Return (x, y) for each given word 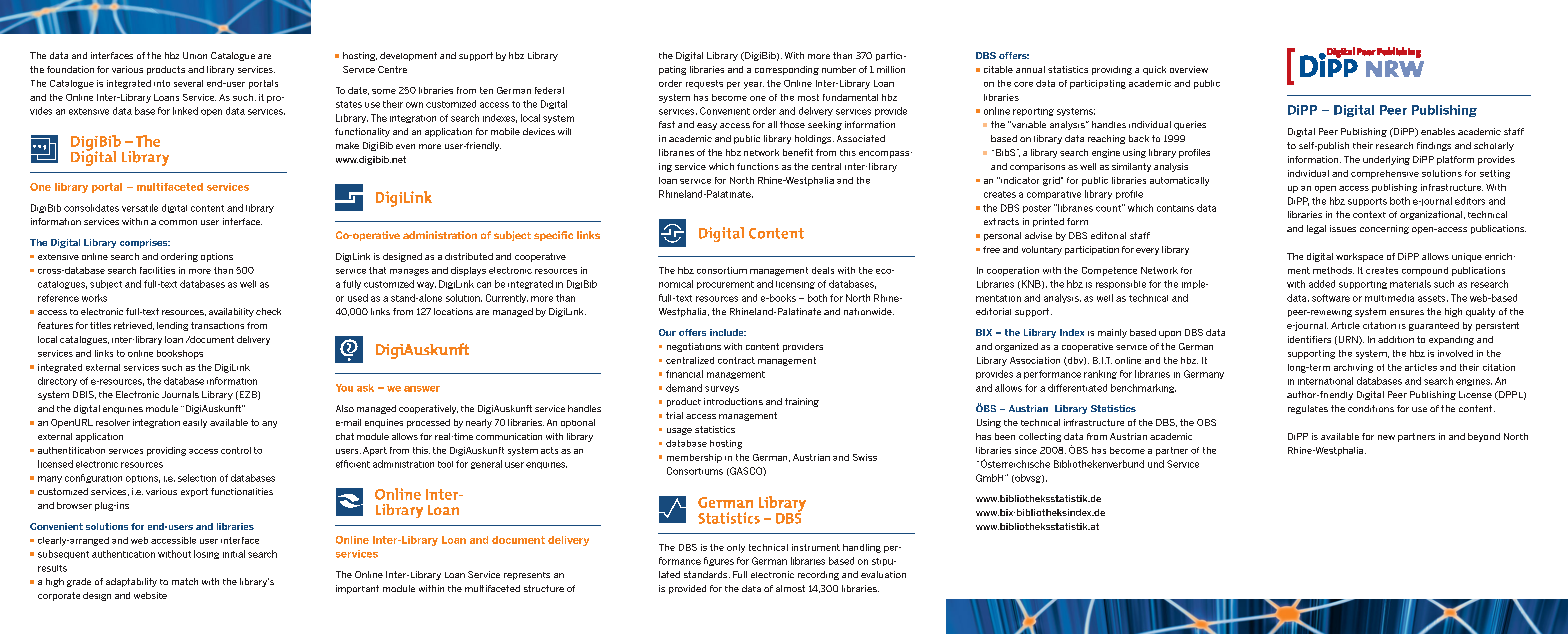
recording (818, 575)
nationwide (869, 311)
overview (1189, 69)
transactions (217, 325)
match (185, 581)
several (188, 83)
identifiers (1309, 339)
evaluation (883, 574)
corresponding (787, 70)
